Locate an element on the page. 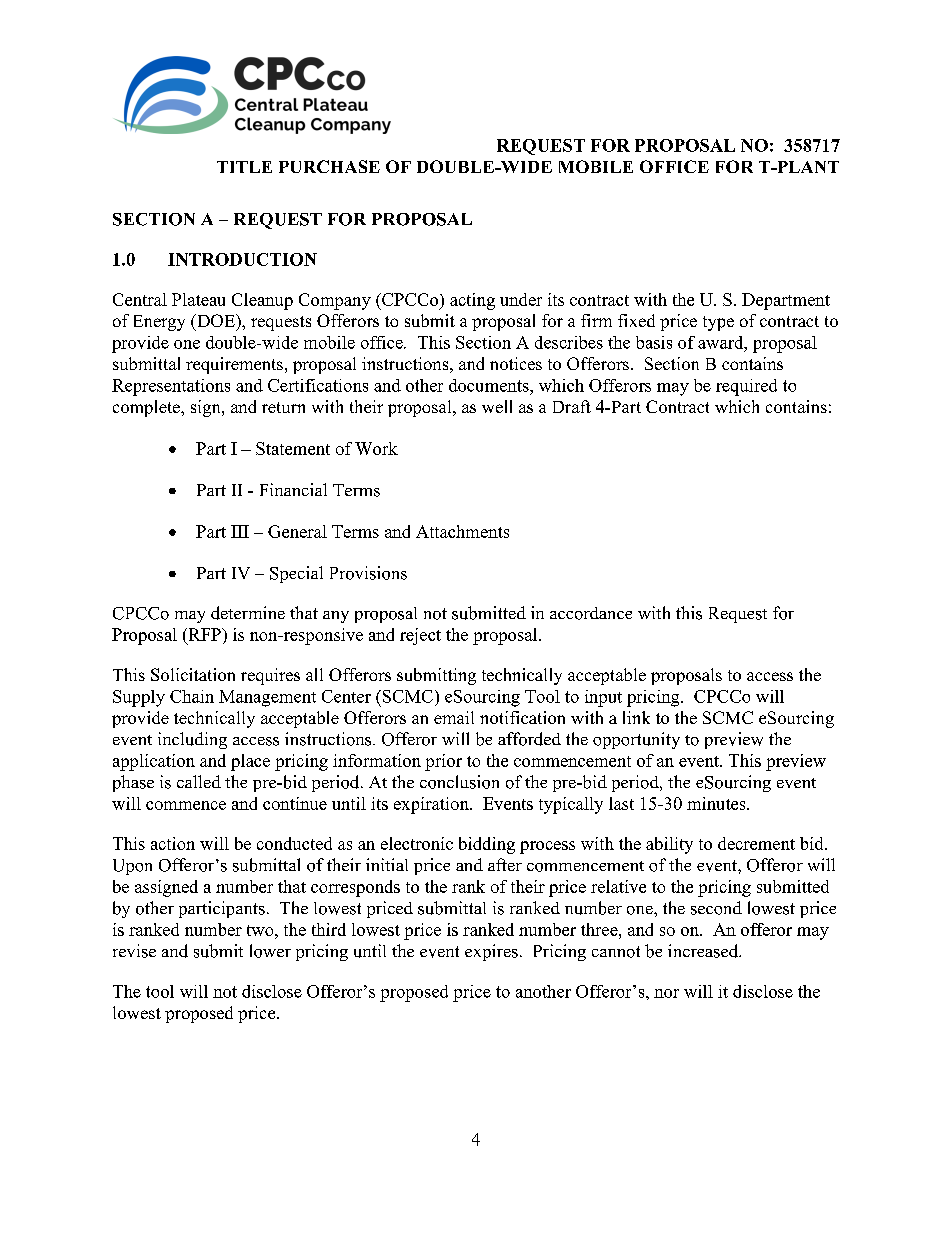  Statement is located at coordinates (293, 448).
